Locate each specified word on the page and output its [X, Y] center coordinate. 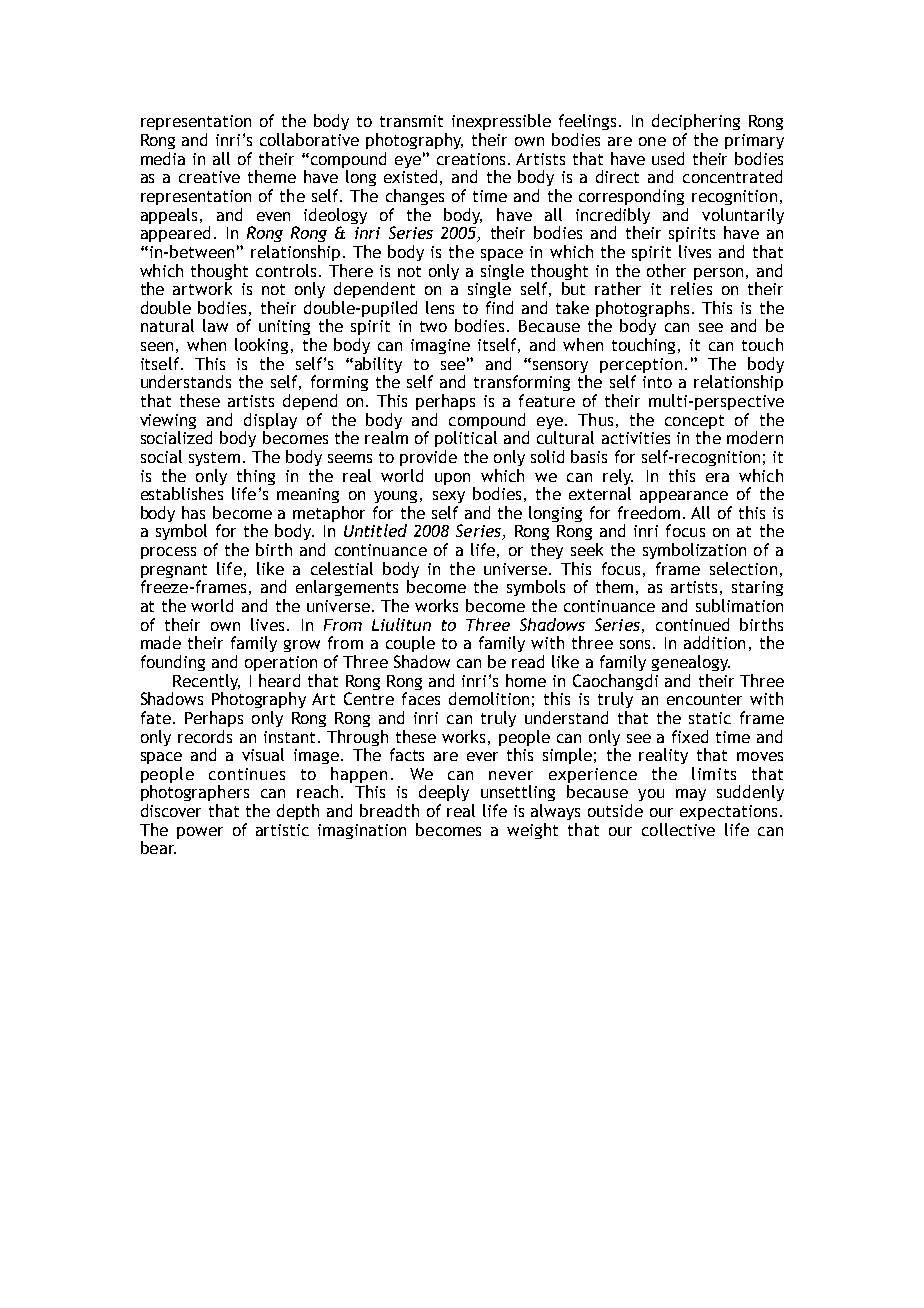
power [200, 833]
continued [692, 624]
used [668, 158]
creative [209, 177]
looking [261, 346]
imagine [440, 346]
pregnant [174, 572]
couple [410, 644]
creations [471, 159]
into [657, 382]
